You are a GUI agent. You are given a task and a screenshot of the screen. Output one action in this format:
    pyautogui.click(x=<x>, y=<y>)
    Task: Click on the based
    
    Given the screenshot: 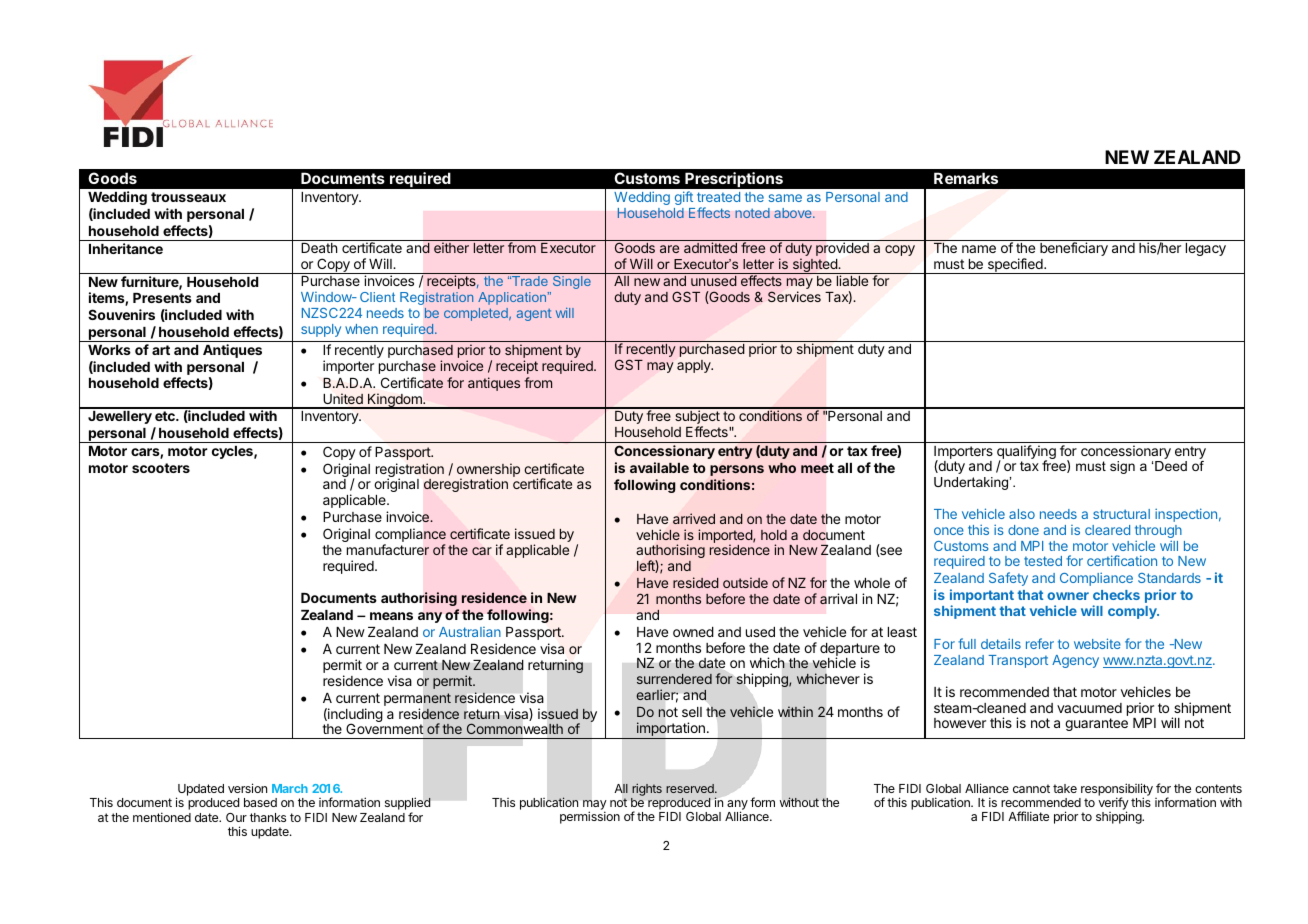 What is the action you would take?
    pyautogui.click(x=260, y=802)
